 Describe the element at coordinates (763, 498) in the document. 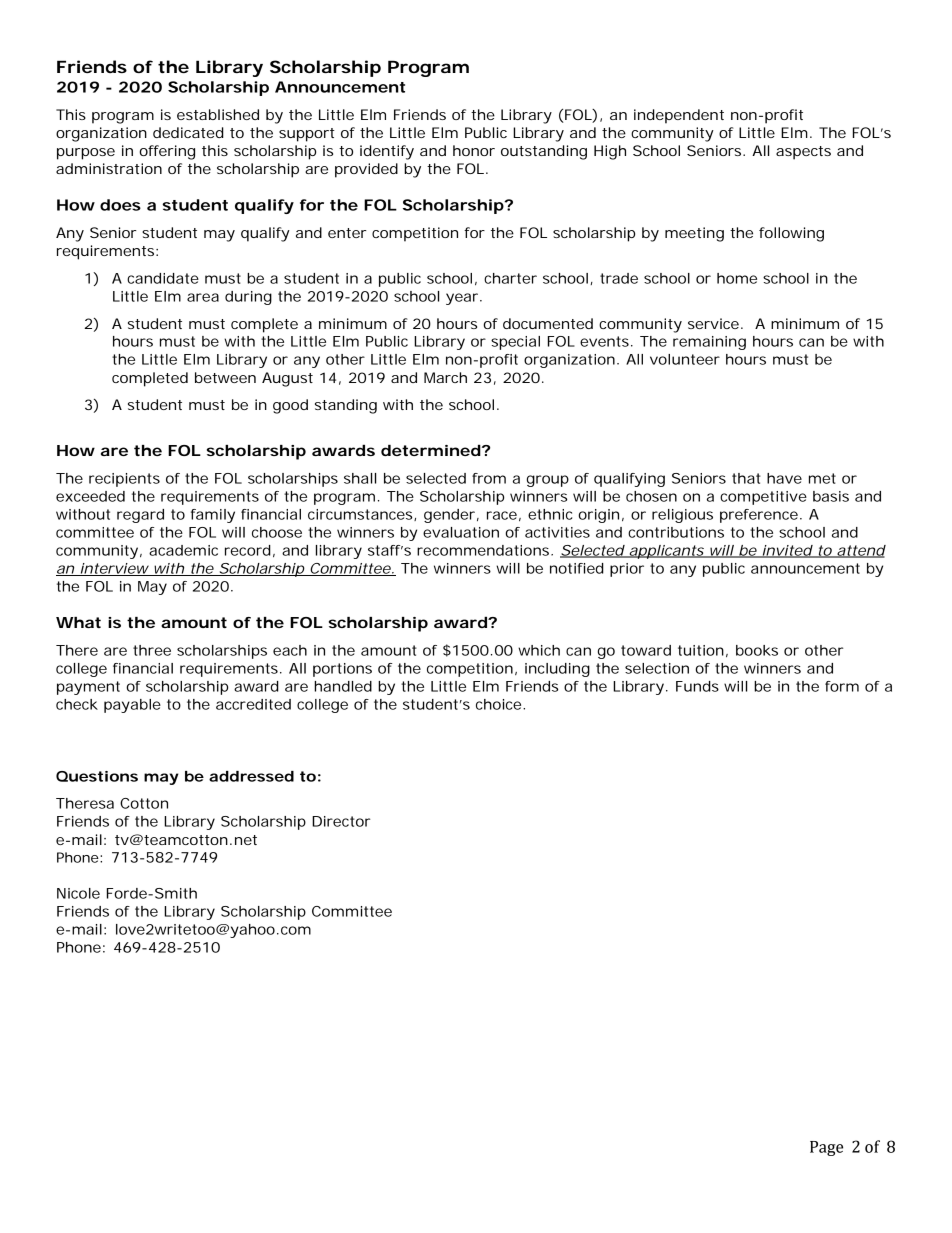

I see `competitive` at that location.
